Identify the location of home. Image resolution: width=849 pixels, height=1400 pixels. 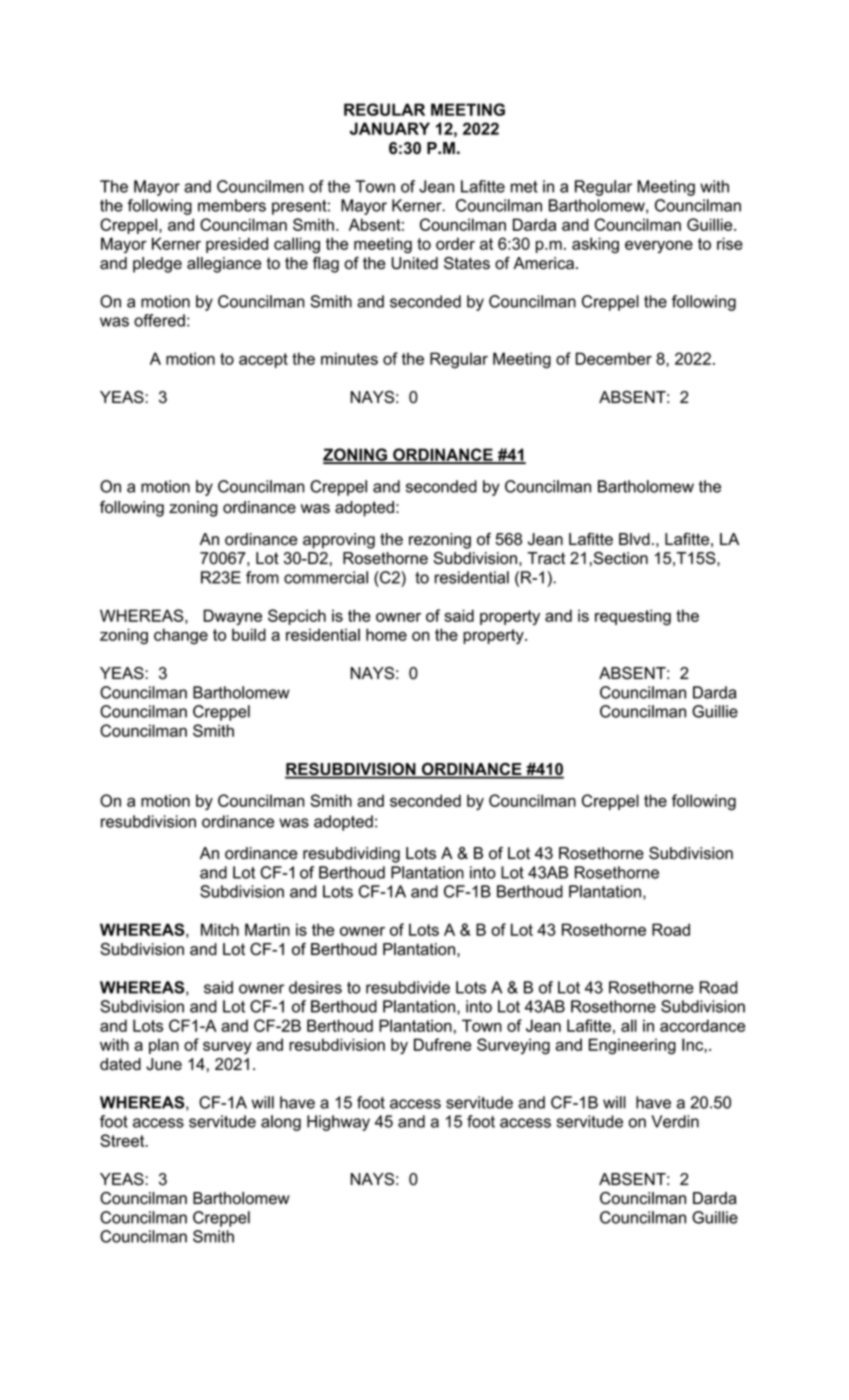
(386, 634).
